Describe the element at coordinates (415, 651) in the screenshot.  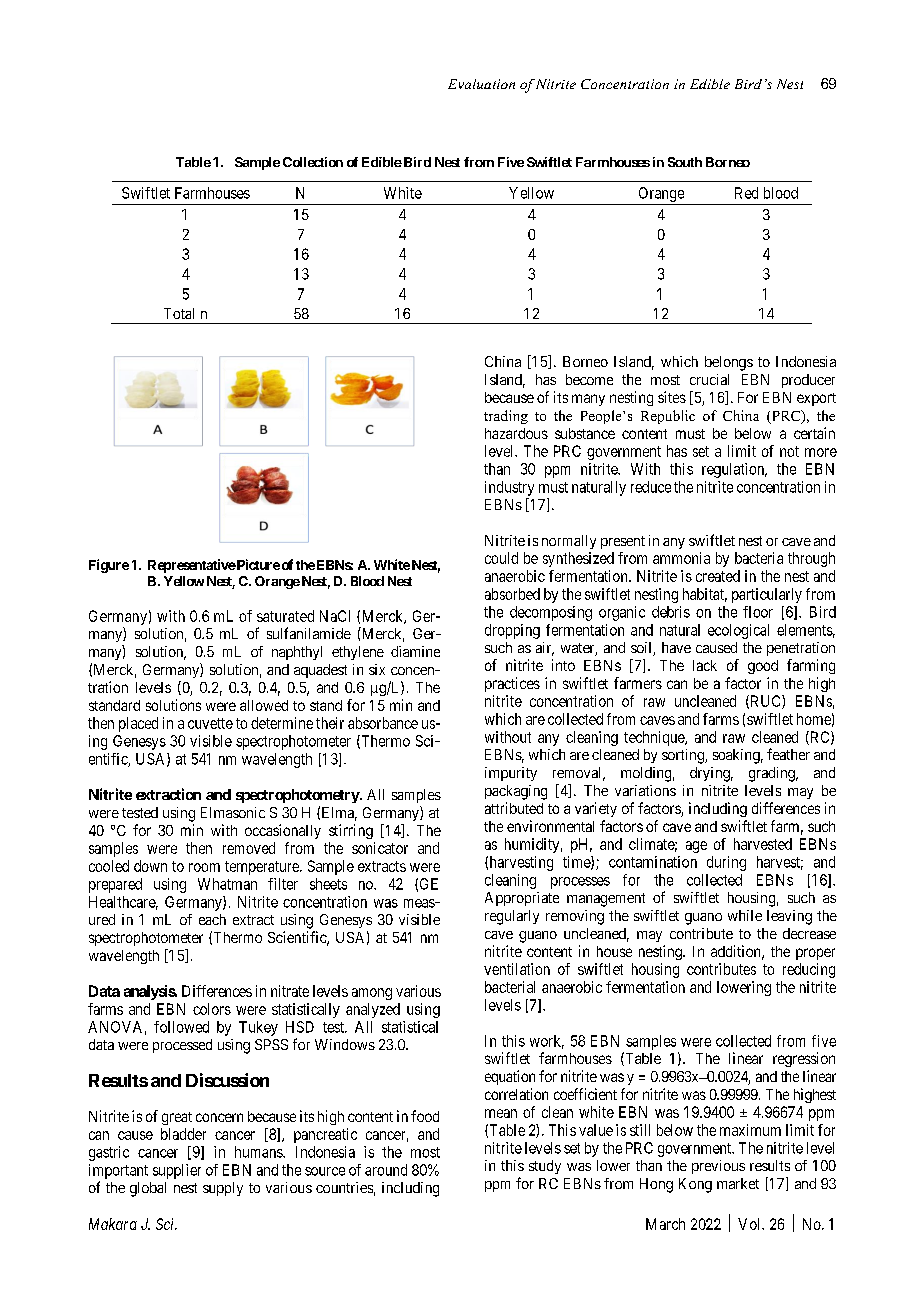
I see `diamine` at that location.
